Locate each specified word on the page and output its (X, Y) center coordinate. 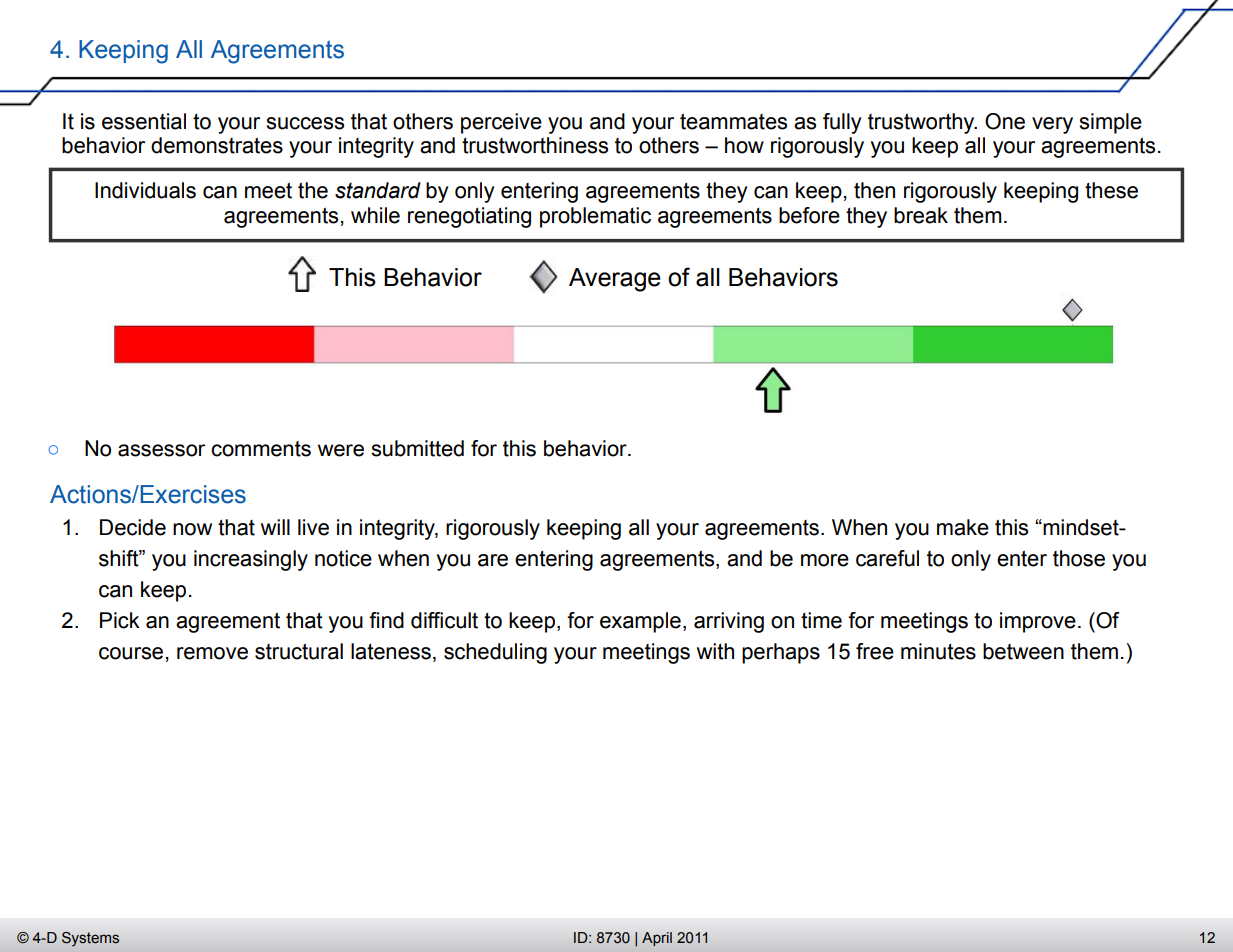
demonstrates (217, 145)
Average (615, 280)
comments (261, 449)
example (640, 622)
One (1005, 121)
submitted (417, 448)
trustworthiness (535, 145)
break (921, 215)
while (375, 215)
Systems (90, 939)
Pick (120, 620)
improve (1038, 622)
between (1023, 651)
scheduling (495, 653)
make (963, 527)
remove (212, 653)
